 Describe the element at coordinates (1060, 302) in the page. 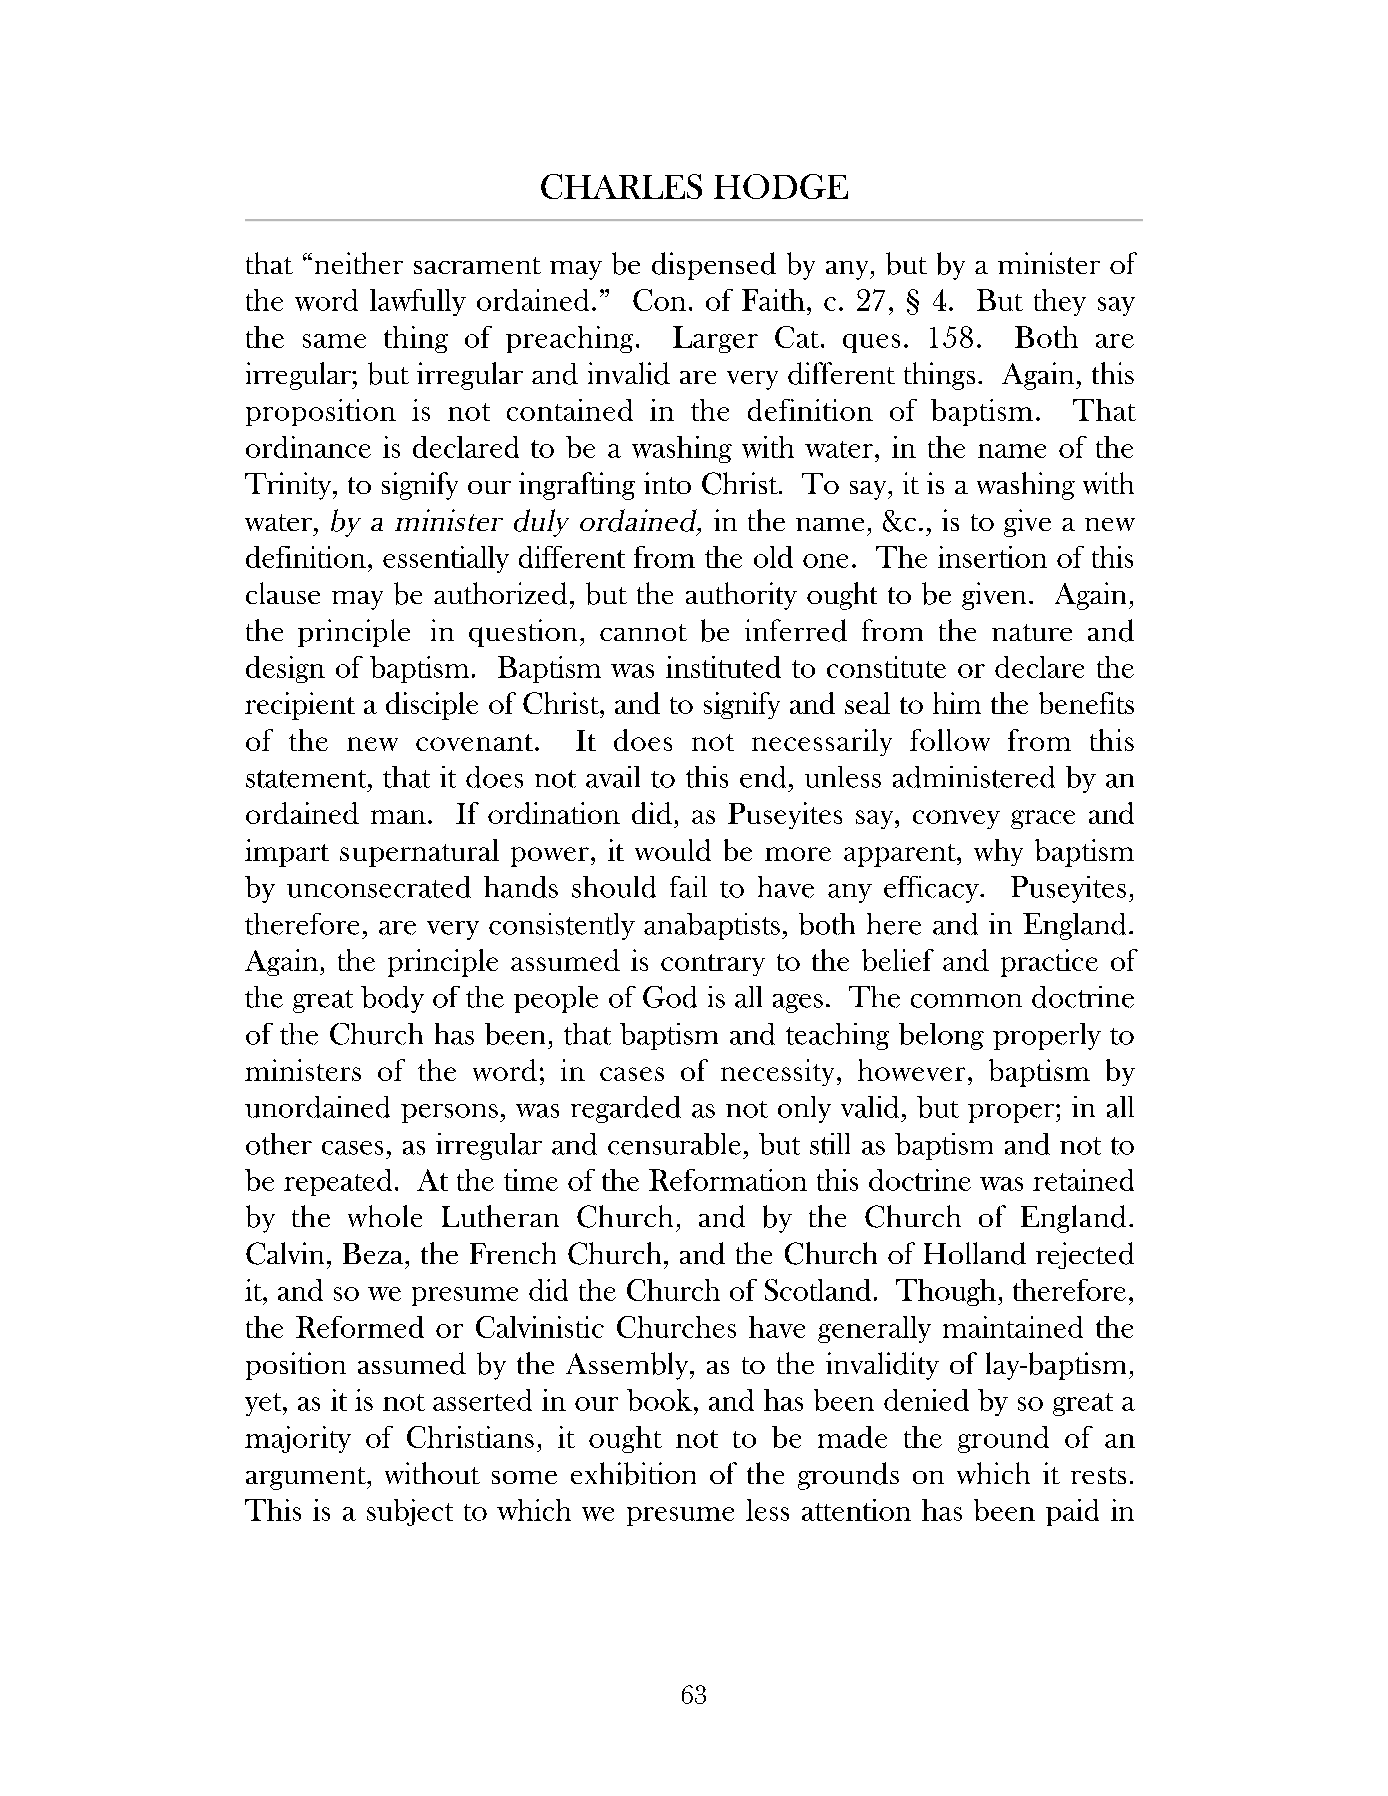

I see `they` at that location.
